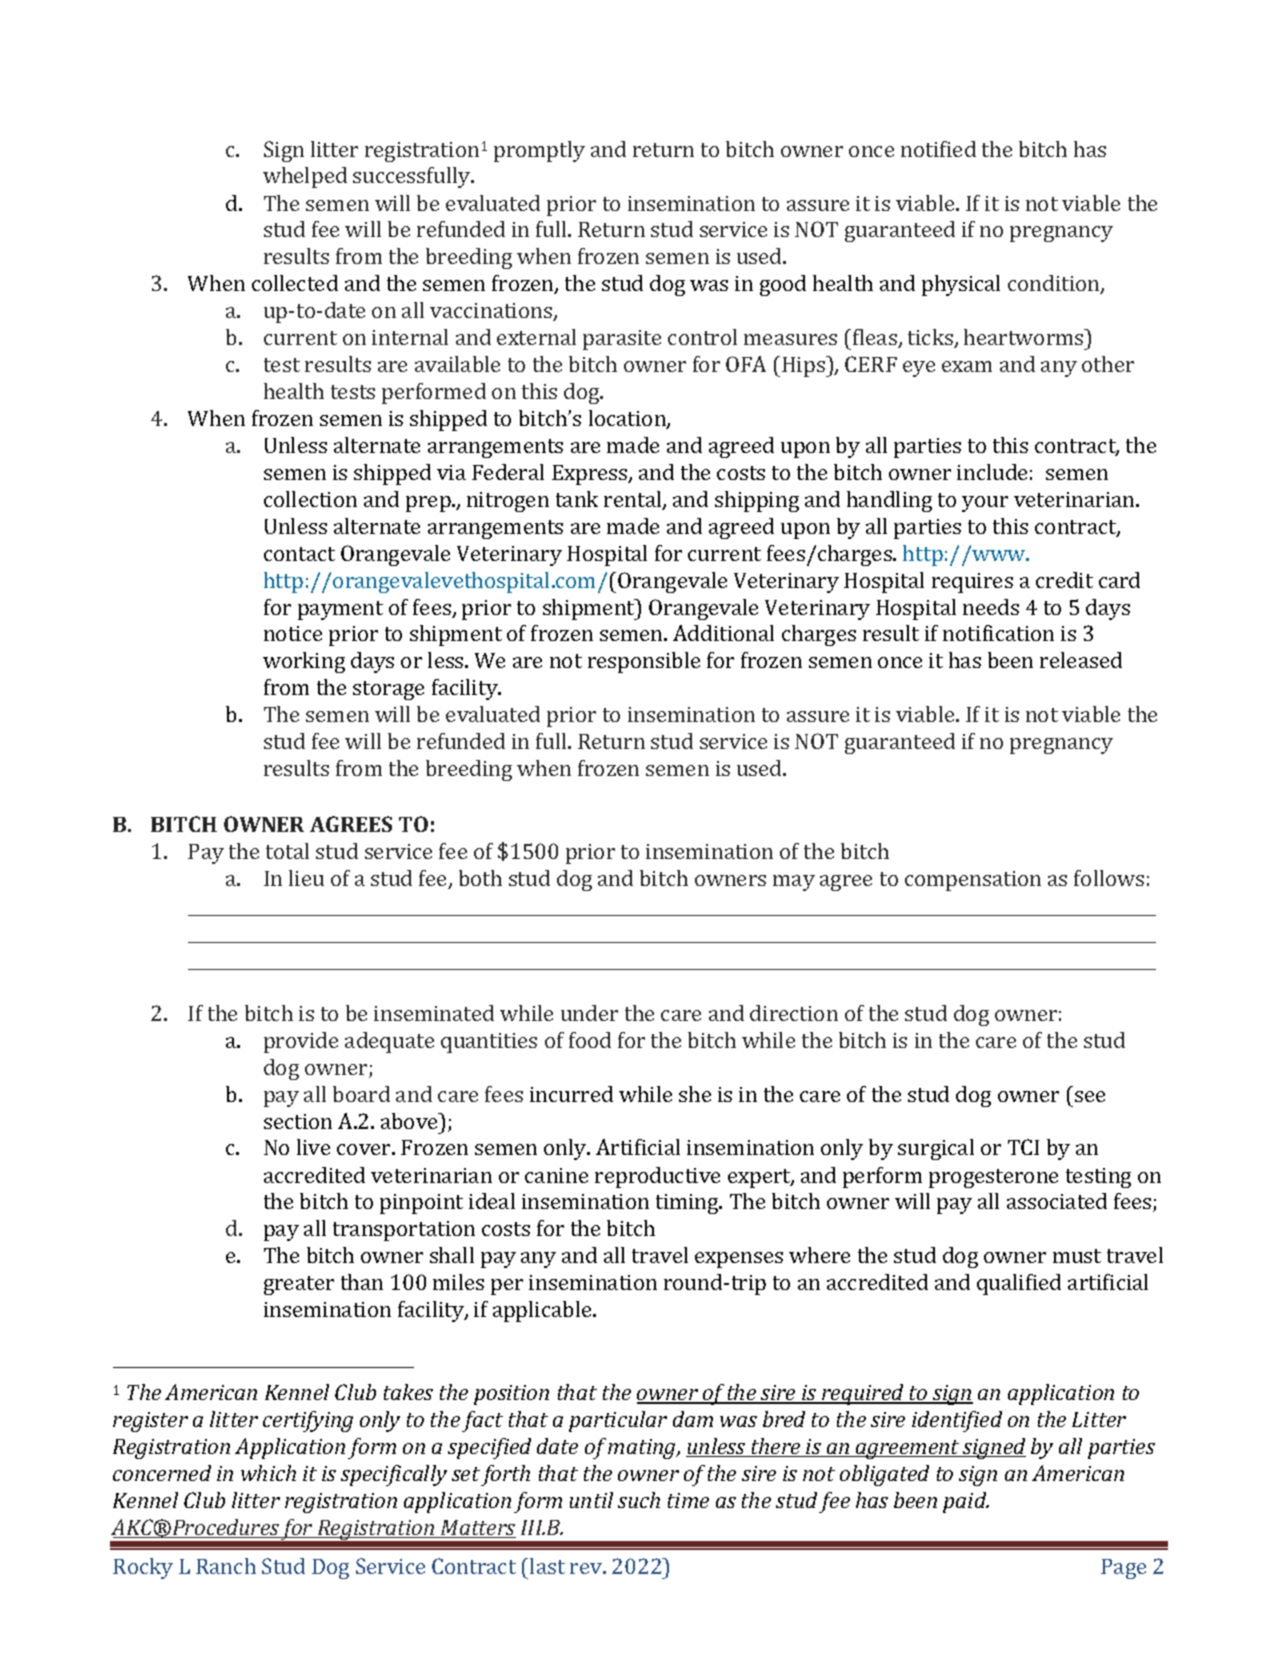 This screenshot has height=1654, width=1278. Describe the element at coordinates (1019, 1284) in the screenshot. I see `qualified` at that location.
